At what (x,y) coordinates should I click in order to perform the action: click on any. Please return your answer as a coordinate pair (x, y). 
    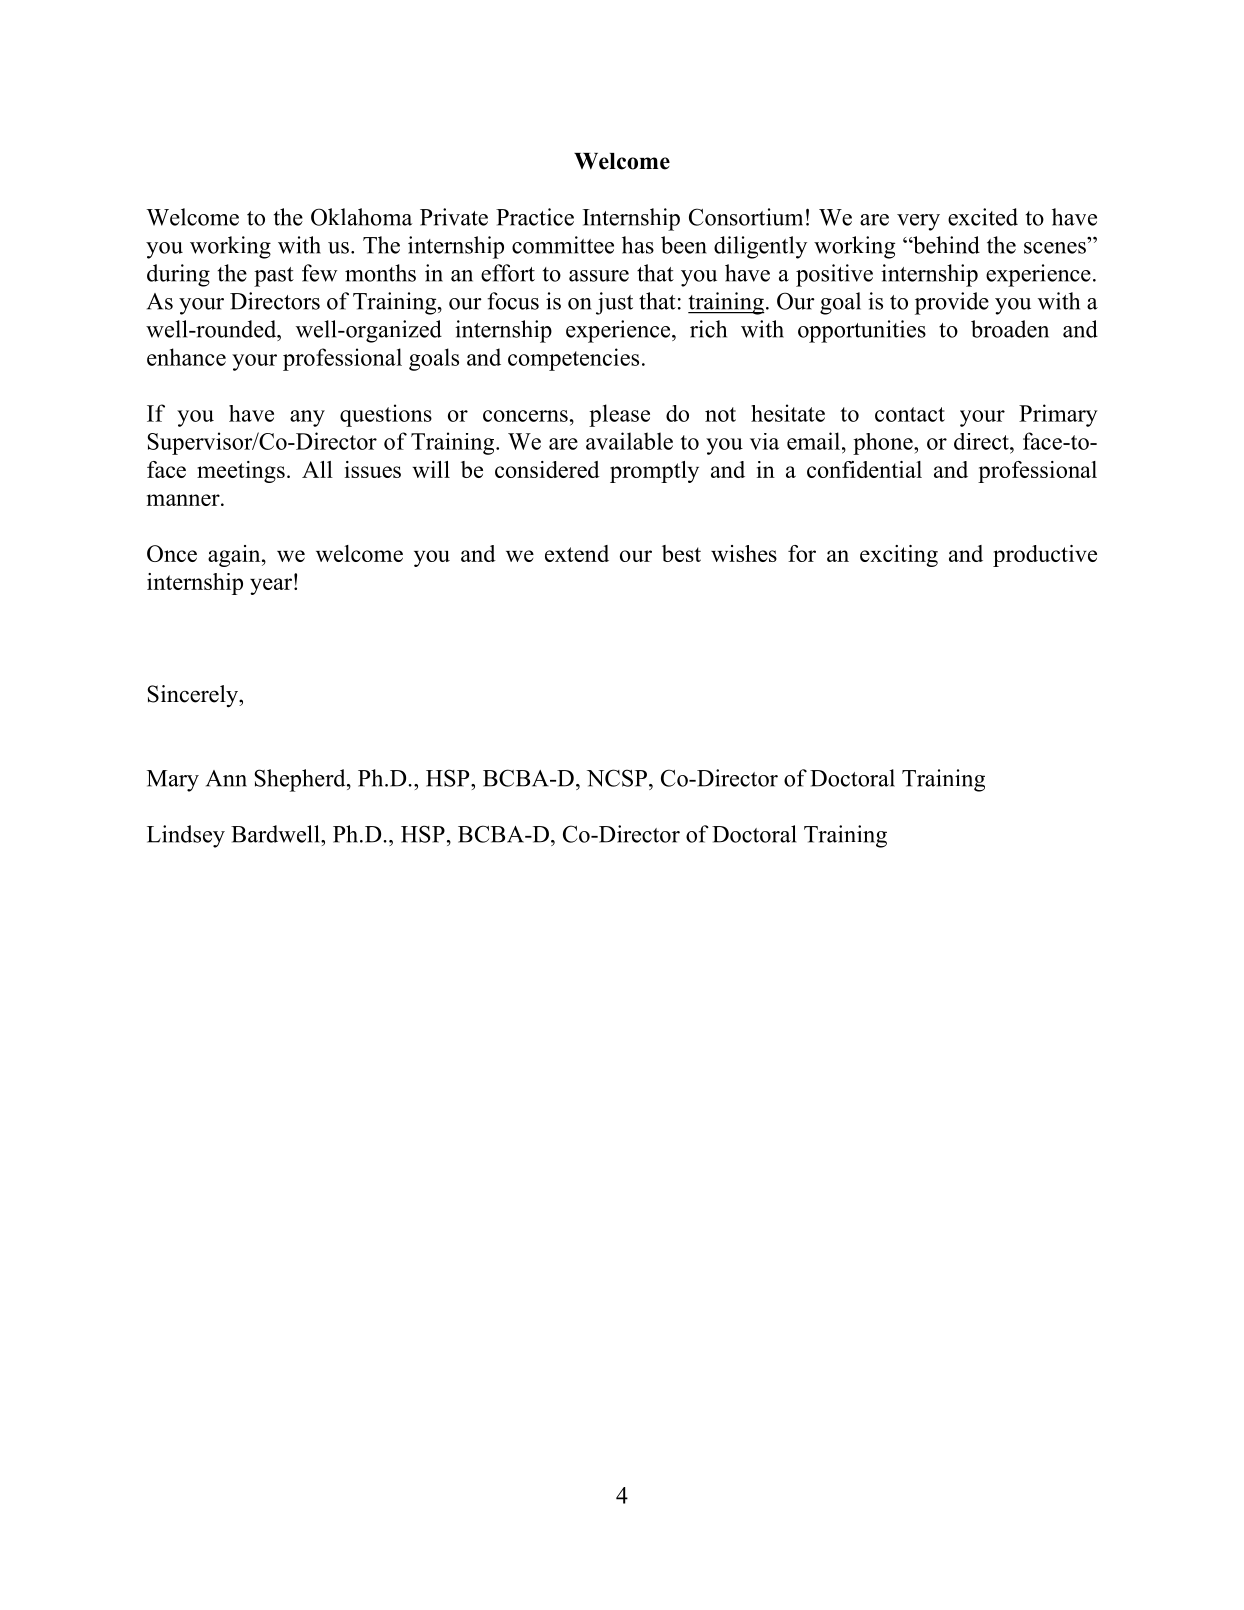
    Looking at the image, I should click on (307, 418).
